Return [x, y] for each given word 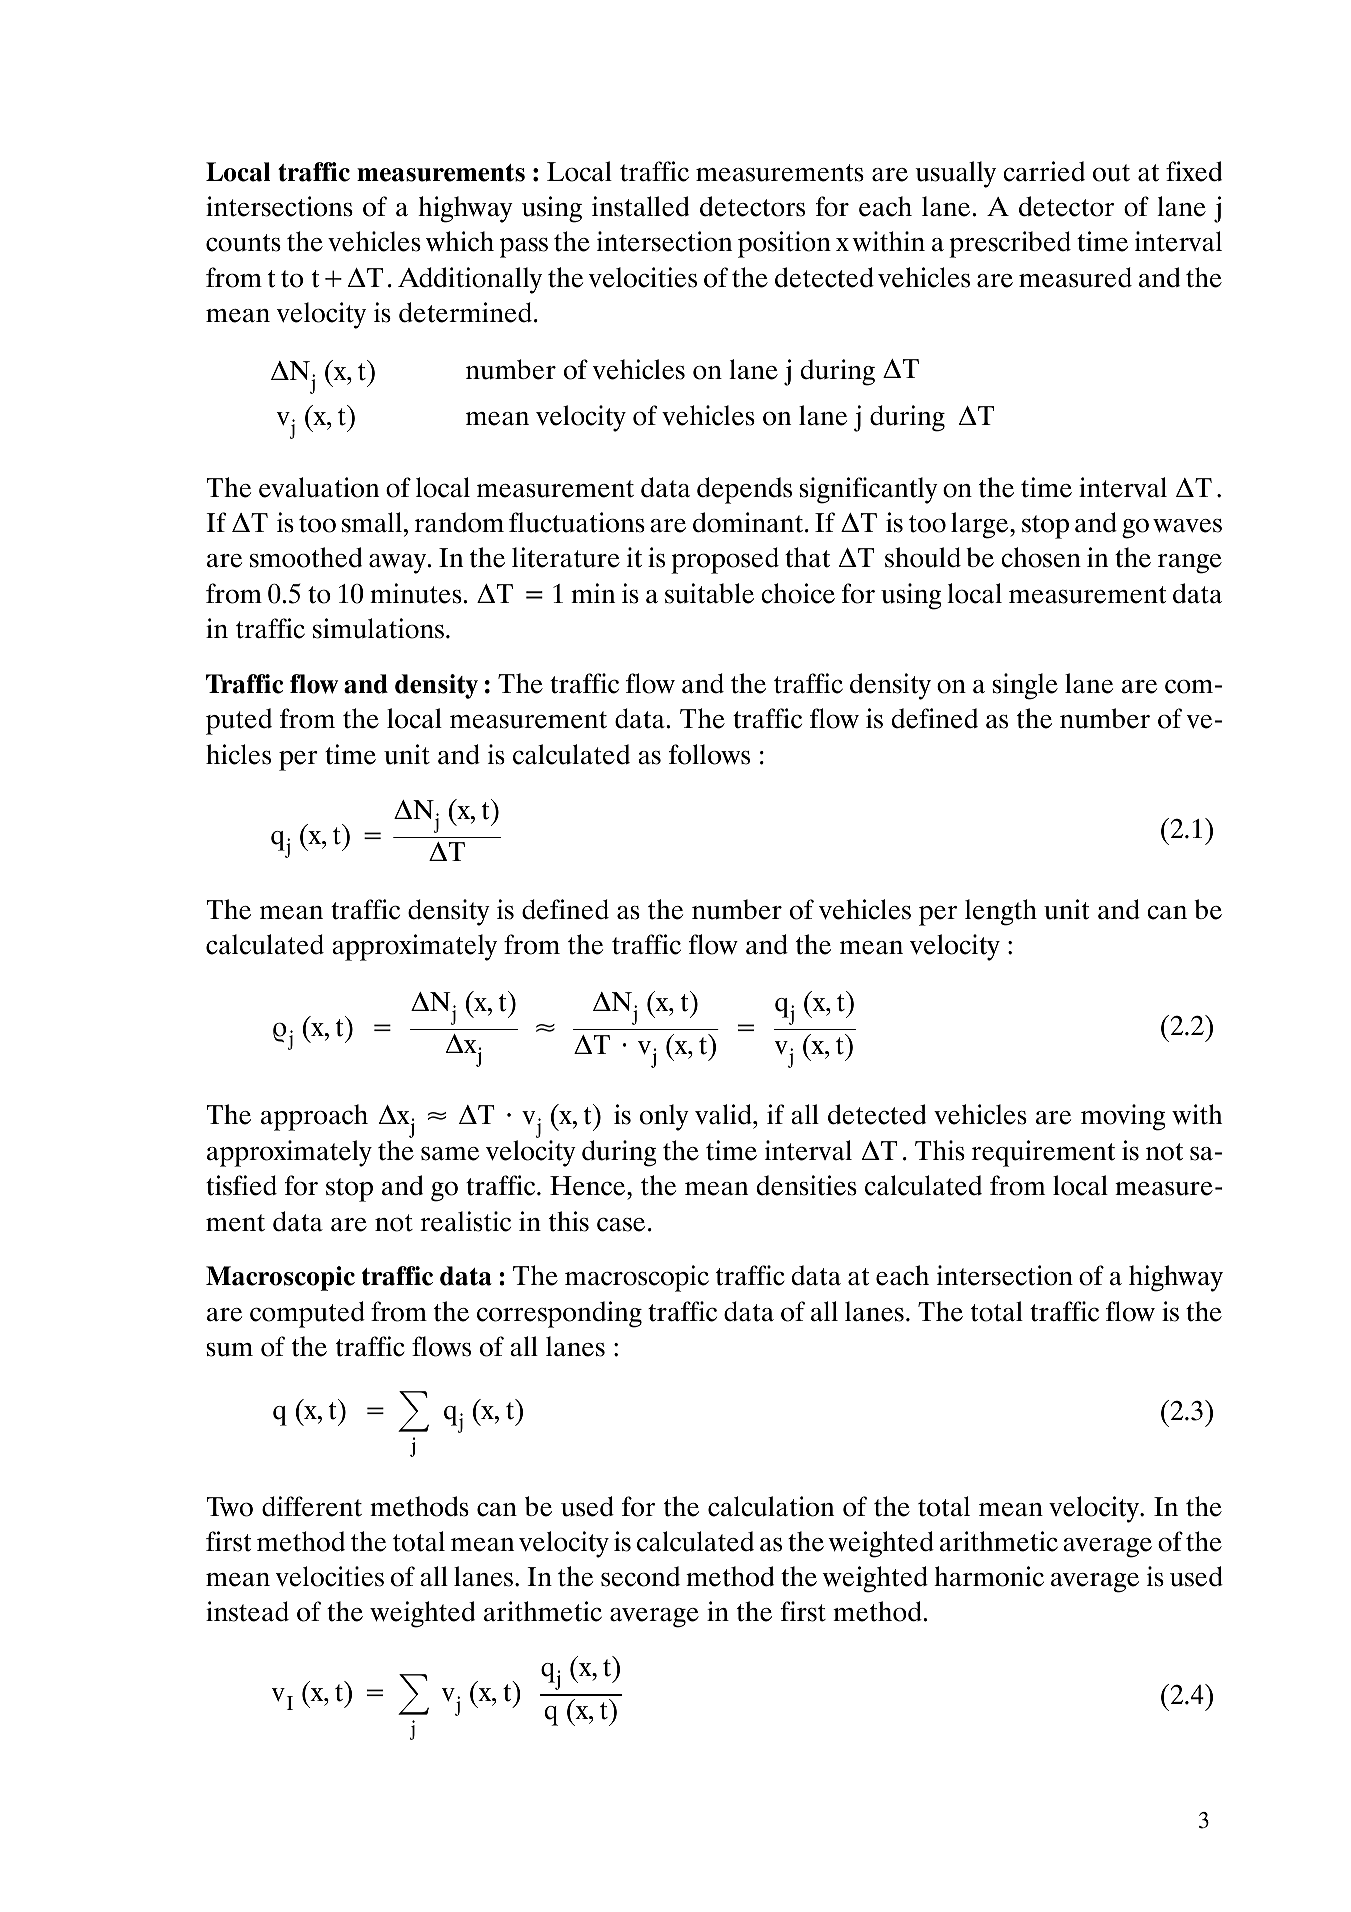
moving [1123, 1117]
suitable [709, 593]
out [1111, 173]
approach [314, 1117]
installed [640, 206]
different [312, 1506]
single [1025, 686]
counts [243, 243]
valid [724, 1114]
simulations [378, 628]
